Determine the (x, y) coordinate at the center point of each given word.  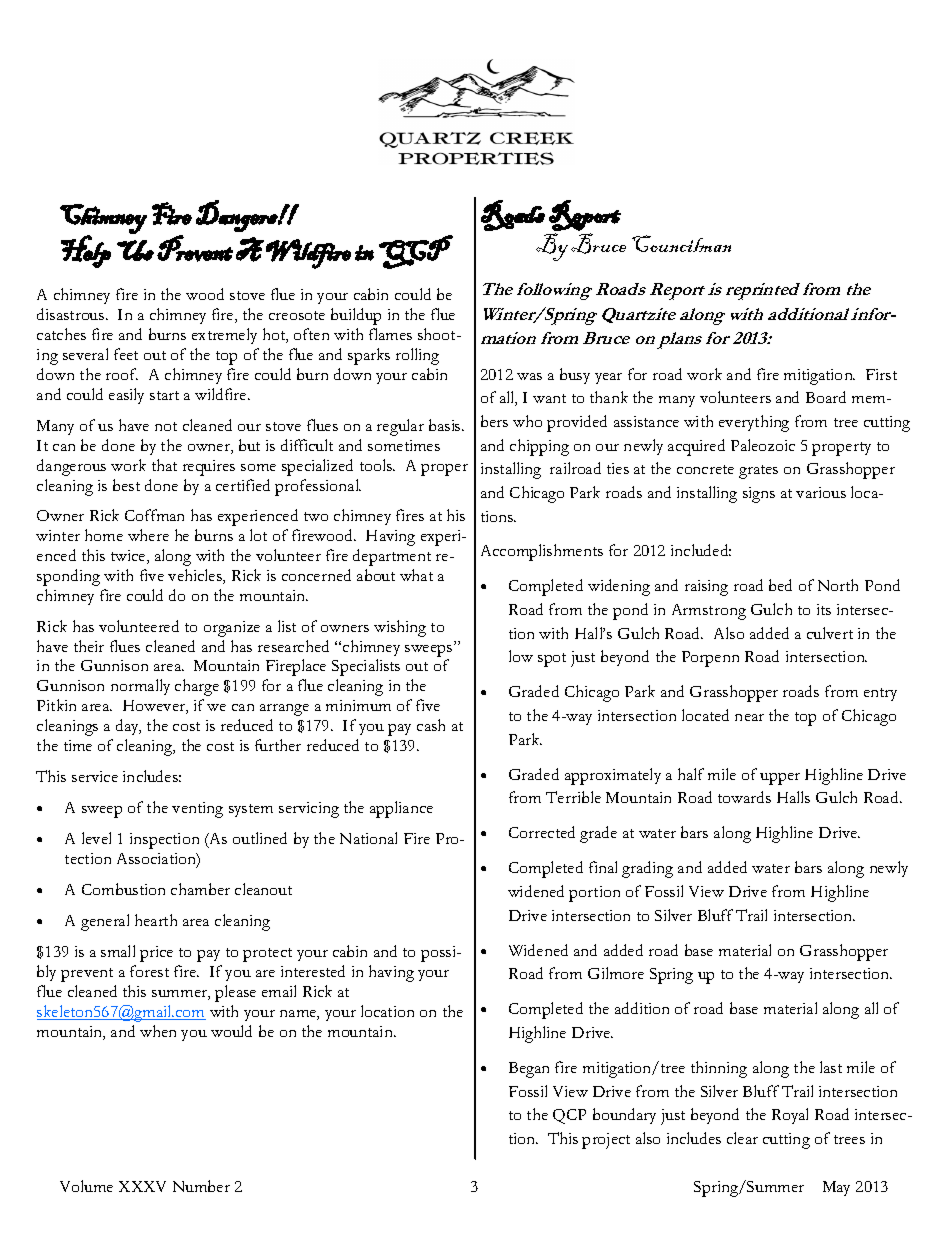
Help (86, 251)
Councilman (681, 243)
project (606, 1141)
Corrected (542, 832)
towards (744, 797)
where (148, 535)
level (96, 838)
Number (201, 1186)
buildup (356, 316)
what (416, 575)
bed (780, 585)
